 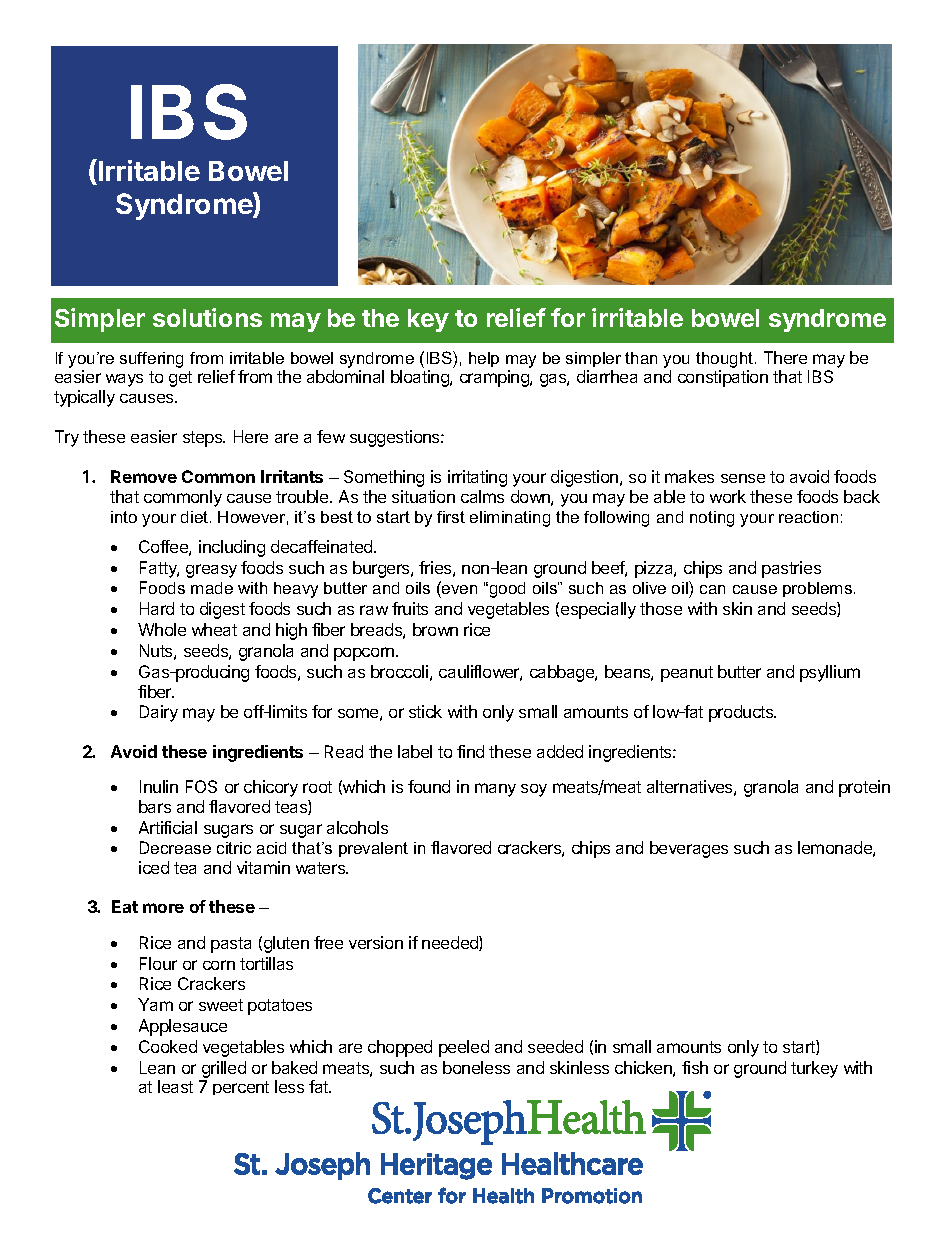 I want to click on thought, so click(x=726, y=360).
